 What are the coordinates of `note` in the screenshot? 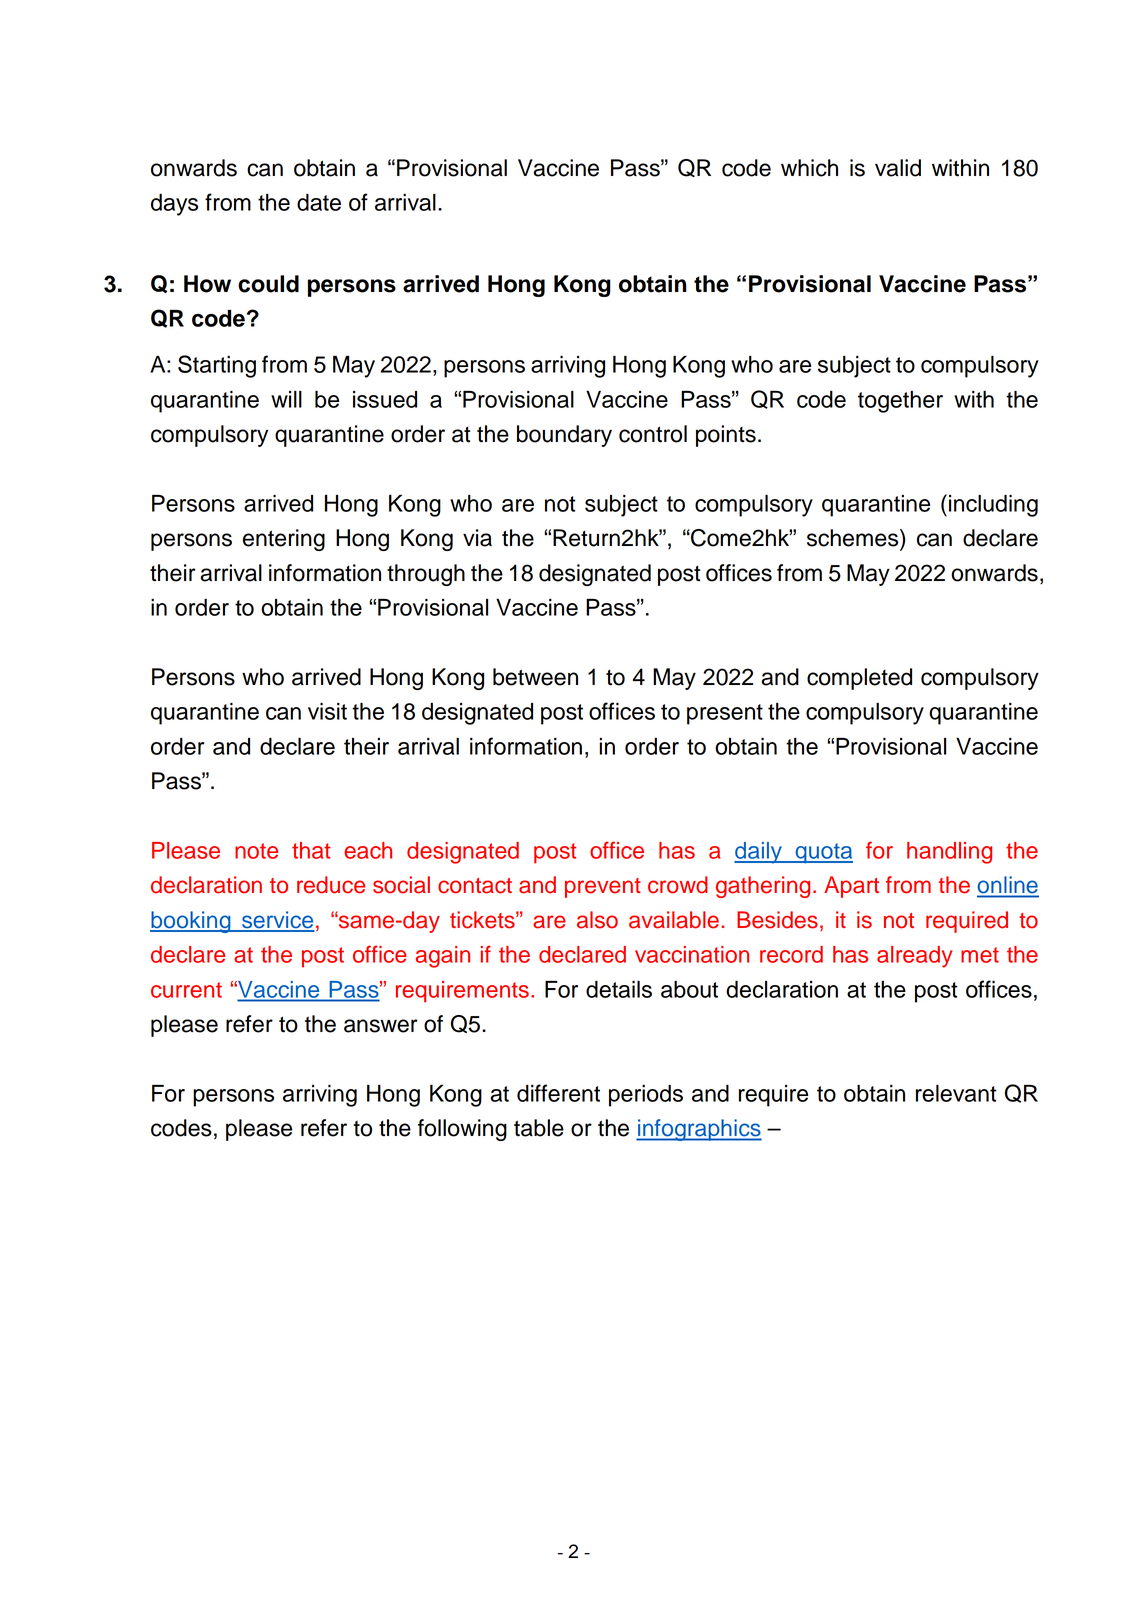 It's located at (256, 851).
